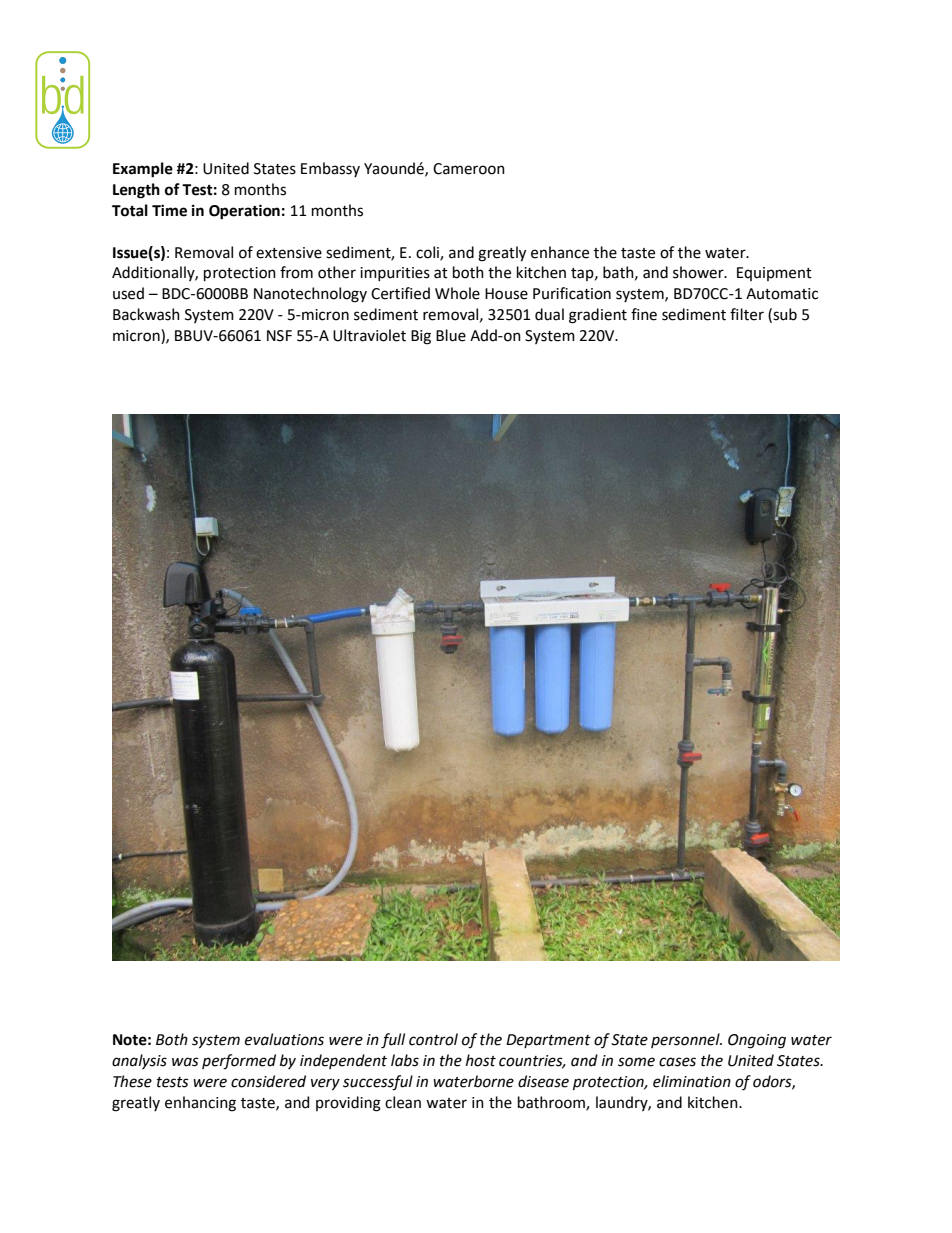 The width and height of the screenshot is (952, 1233). What do you see at coordinates (284, 1039) in the screenshot?
I see `evaluations` at bounding box center [284, 1039].
